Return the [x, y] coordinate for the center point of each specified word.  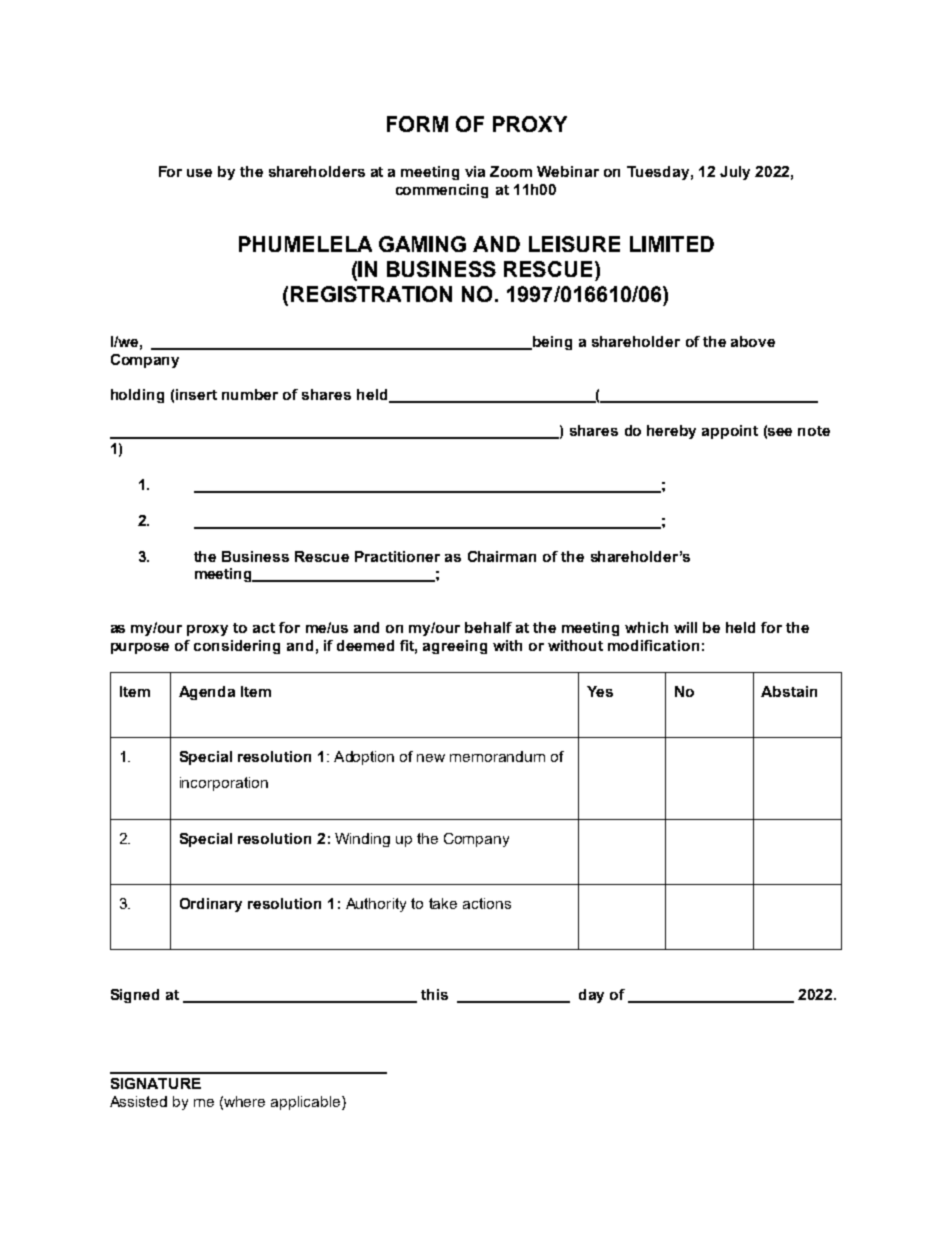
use [199, 173]
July [735, 173]
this [434, 994]
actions [487, 903]
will [685, 627]
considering [237, 647]
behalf [488, 627]
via [475, 171]
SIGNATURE [156, 1083]
